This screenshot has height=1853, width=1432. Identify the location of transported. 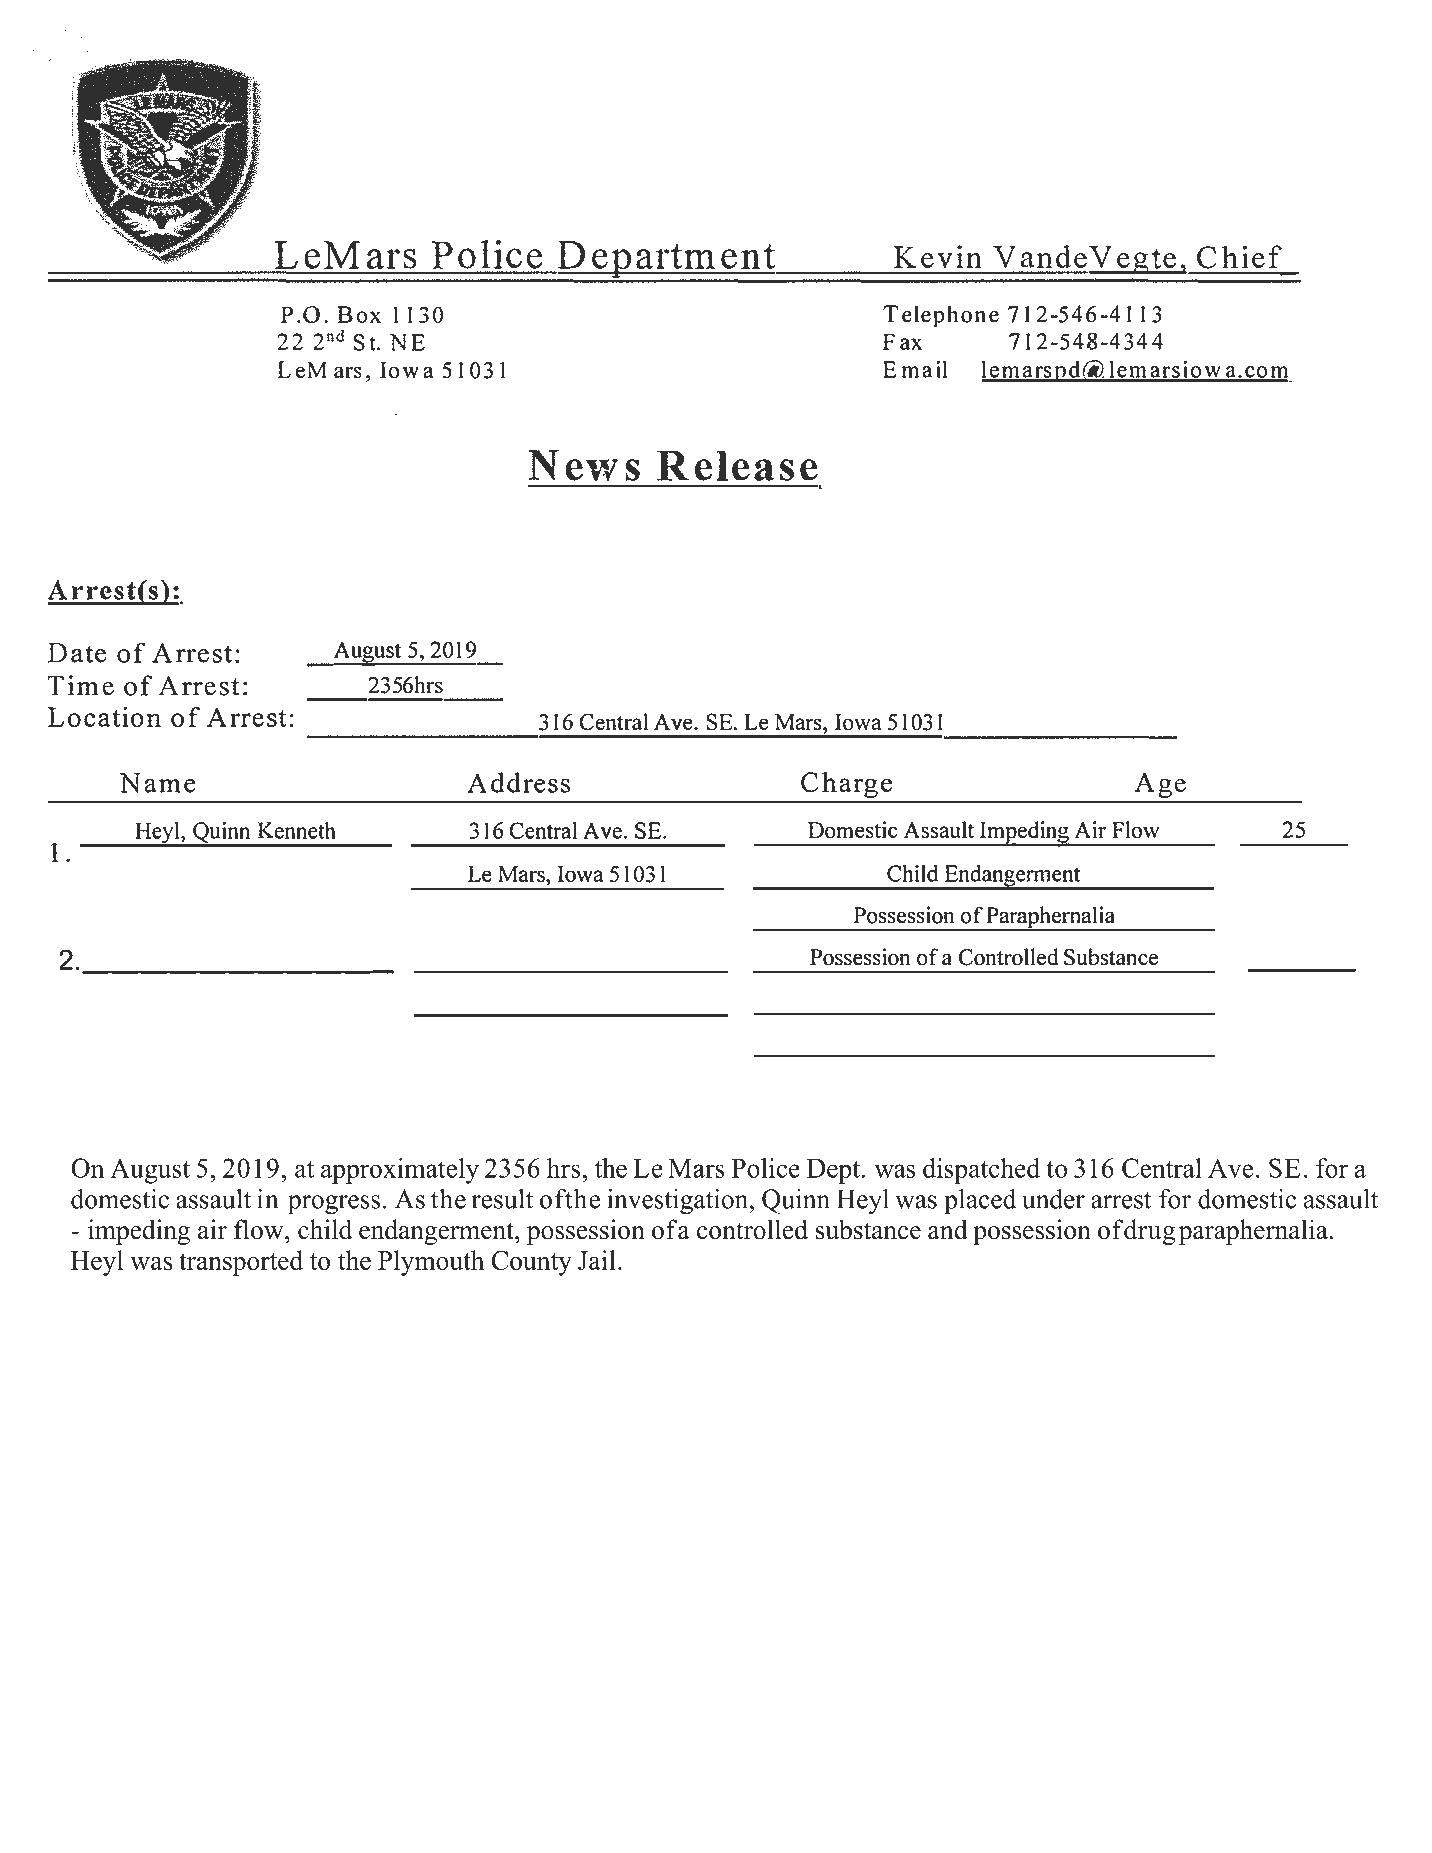
(241, 1263).
